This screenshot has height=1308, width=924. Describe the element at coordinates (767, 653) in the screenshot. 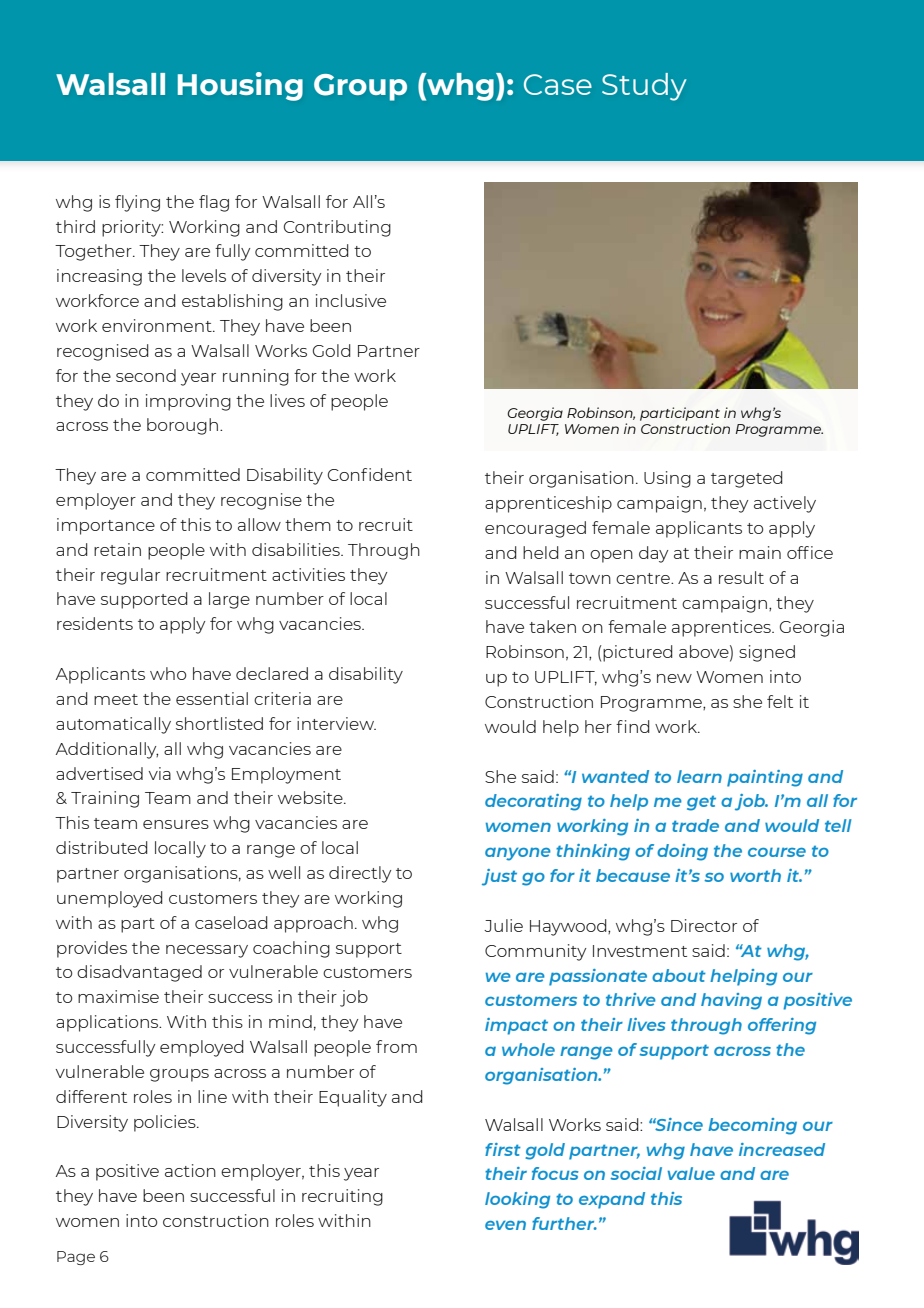

I see `signed` at that location.
